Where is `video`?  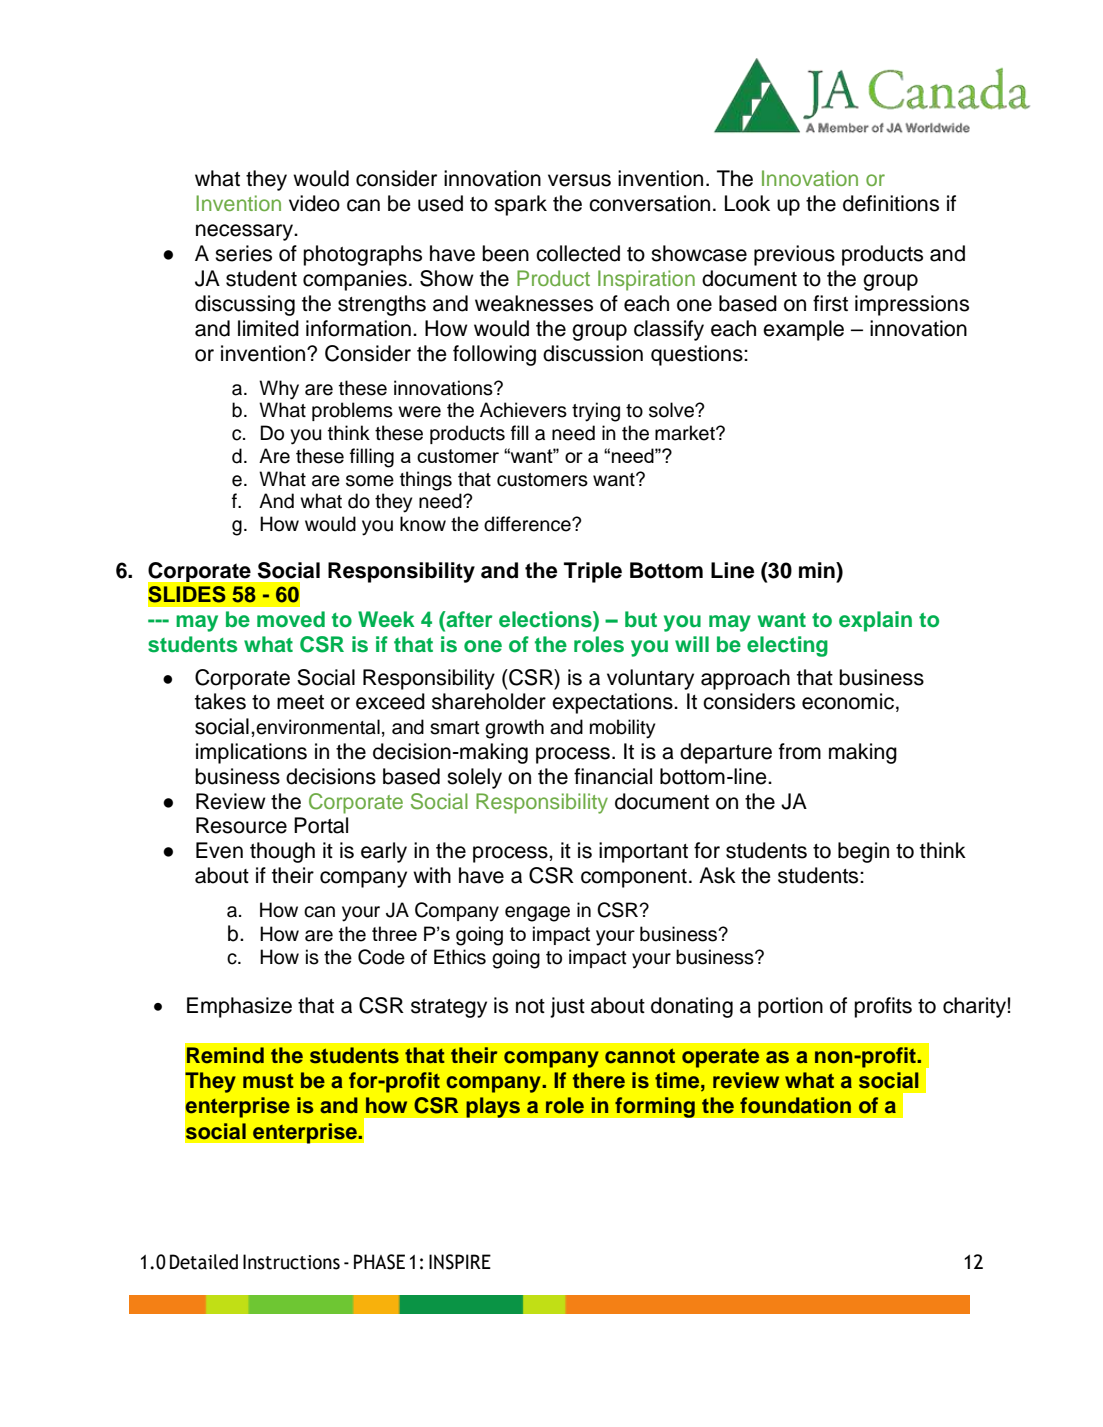 video is located at coordinates (314, 203).
